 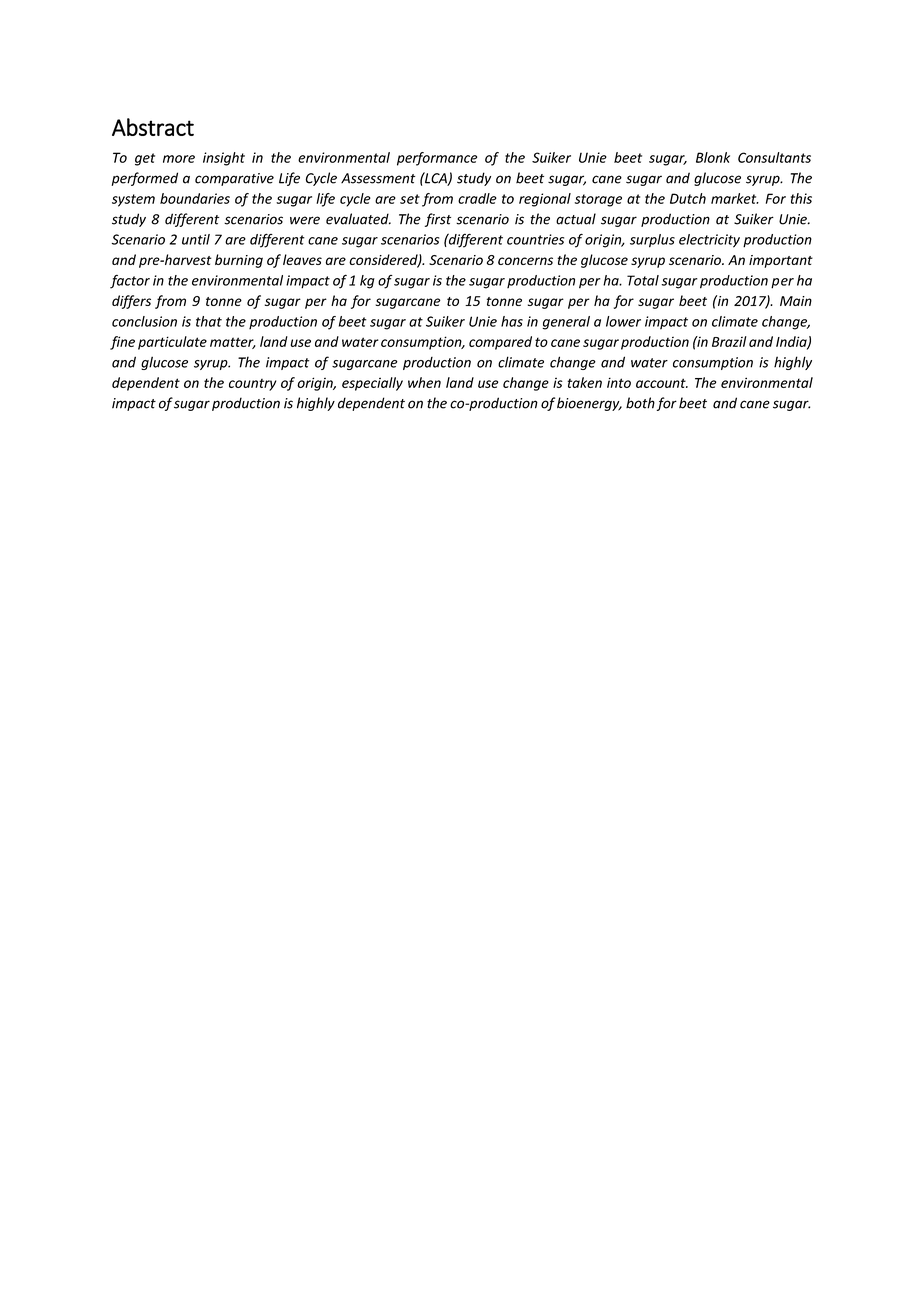 What do you see at coordinates (153, 127) in the document?
I see `Abstract` at bounding box center [153, 127].
